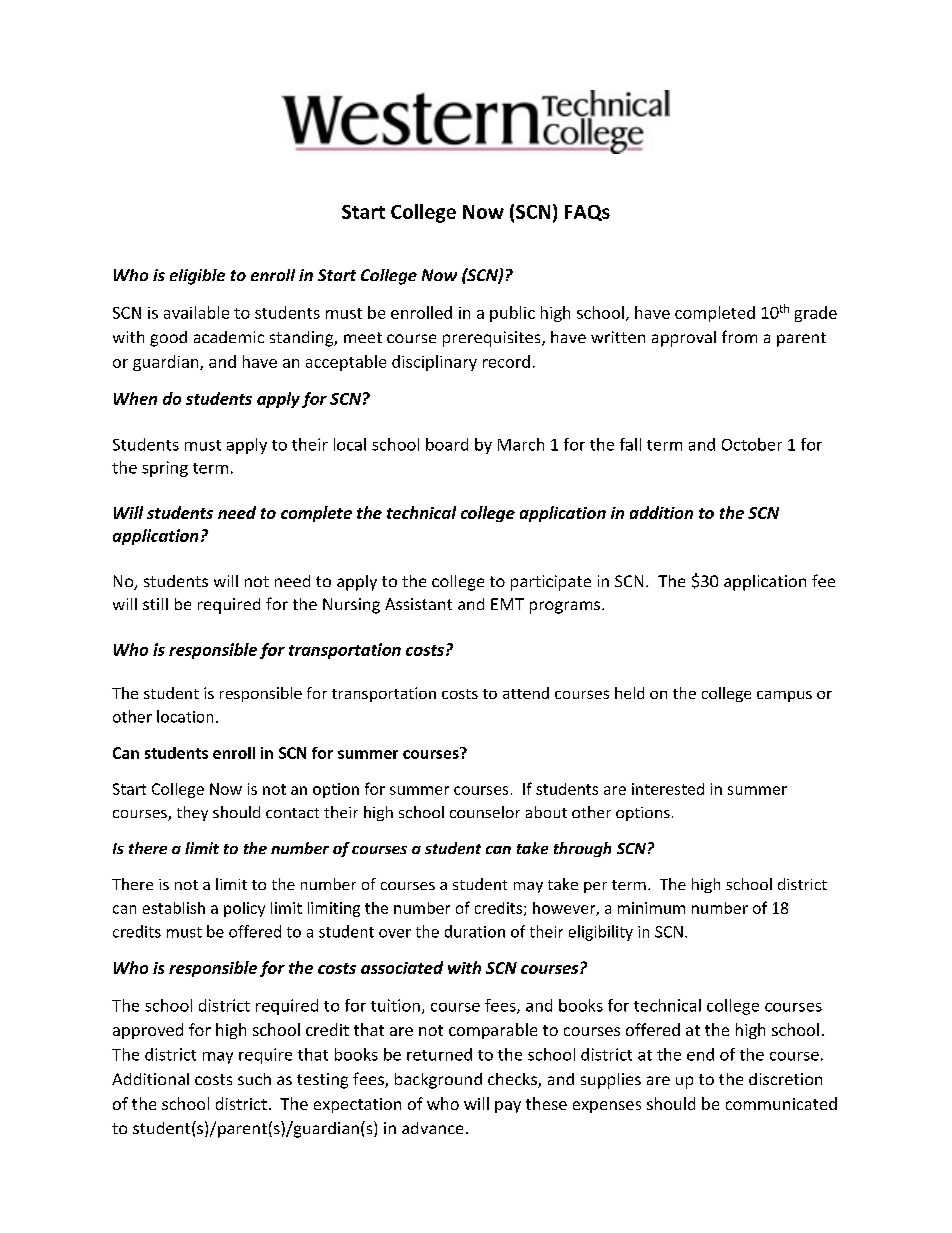  Describe the element at coordinates (447, 444) in the image. I see `board` at that location.
